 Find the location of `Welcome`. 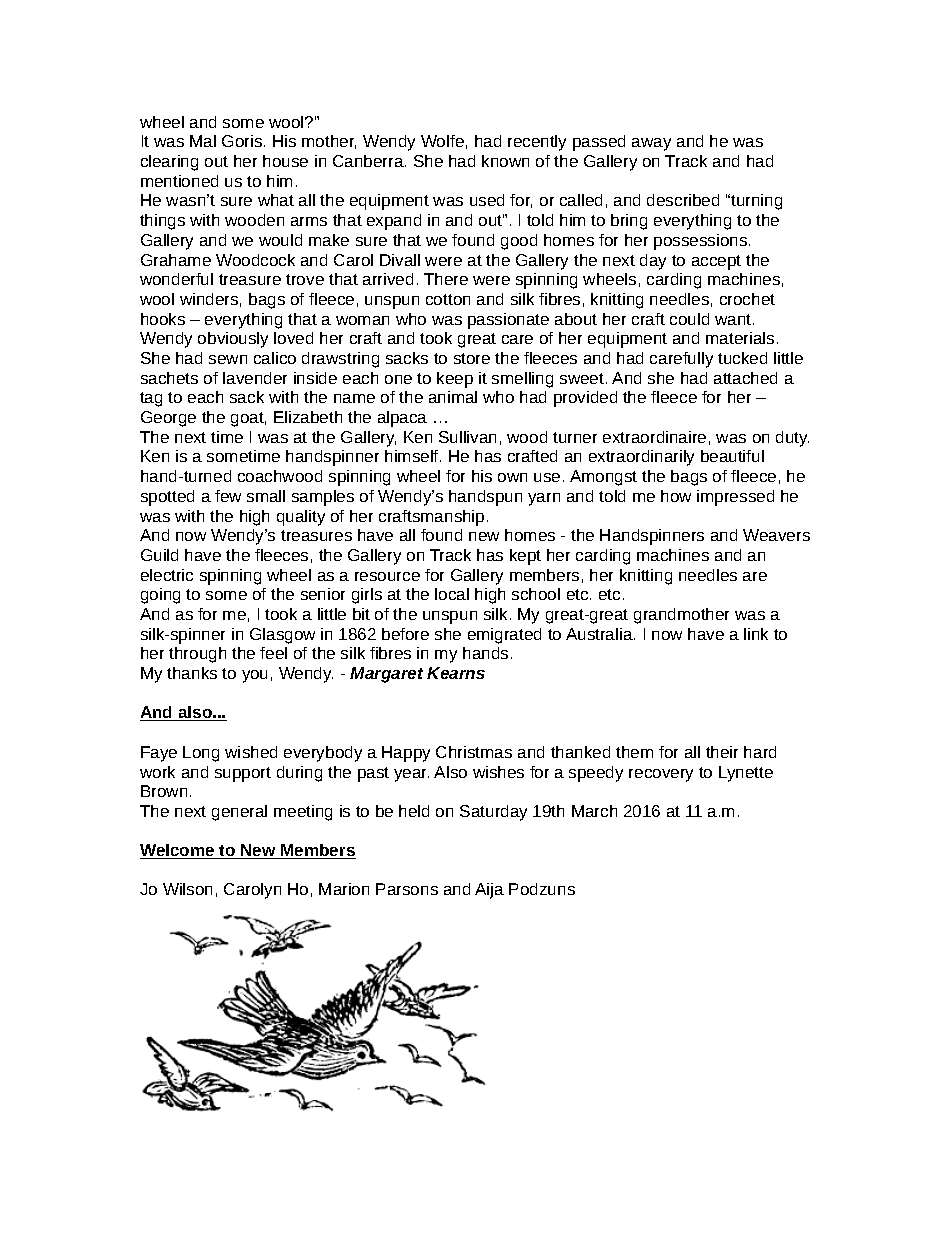

Welcome is located at coordinates (178, 851).
